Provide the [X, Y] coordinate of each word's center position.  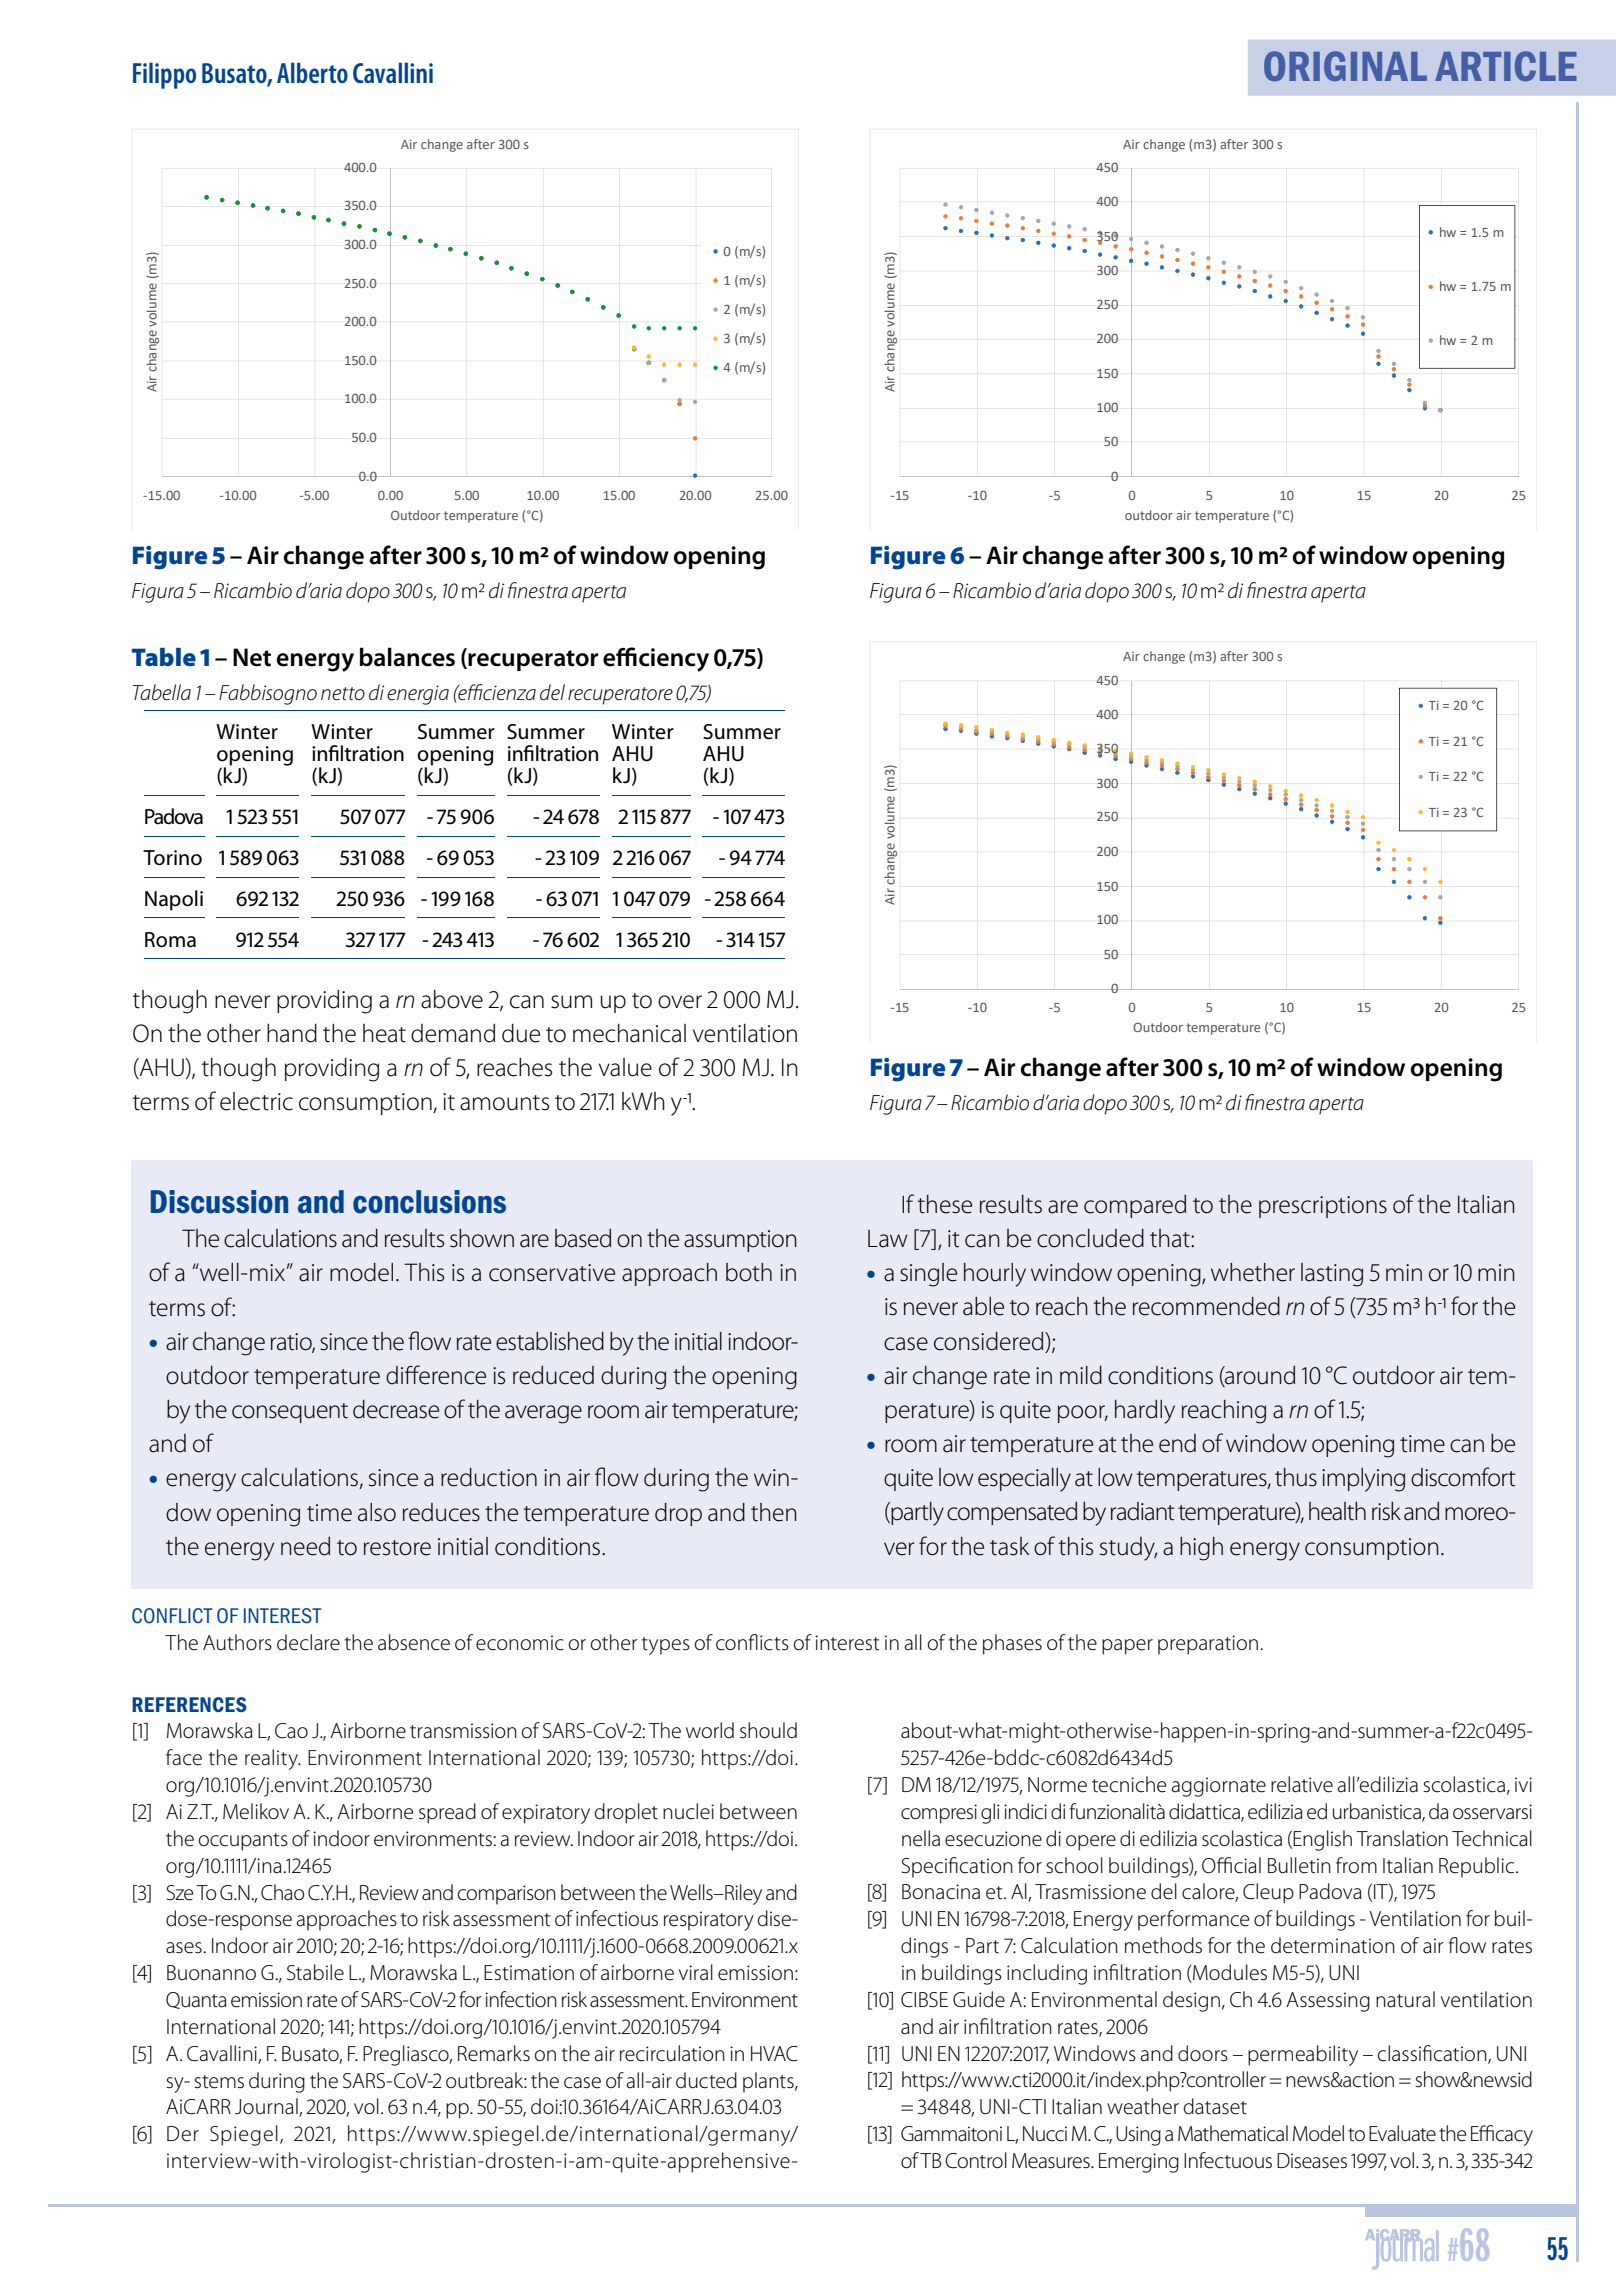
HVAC [774, 2054]
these [945, 1204]
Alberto [312, 72]
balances [407, 657]
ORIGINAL [1345, 66]
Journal [267, 2107]
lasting [1332, 1275]
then [774, 1512]
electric [256, 1101]
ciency [674, 660]
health [1337, 1511]
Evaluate [1402, 2133]
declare [308, 1642]
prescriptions [1323, 1207]
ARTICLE [1506, 66]
